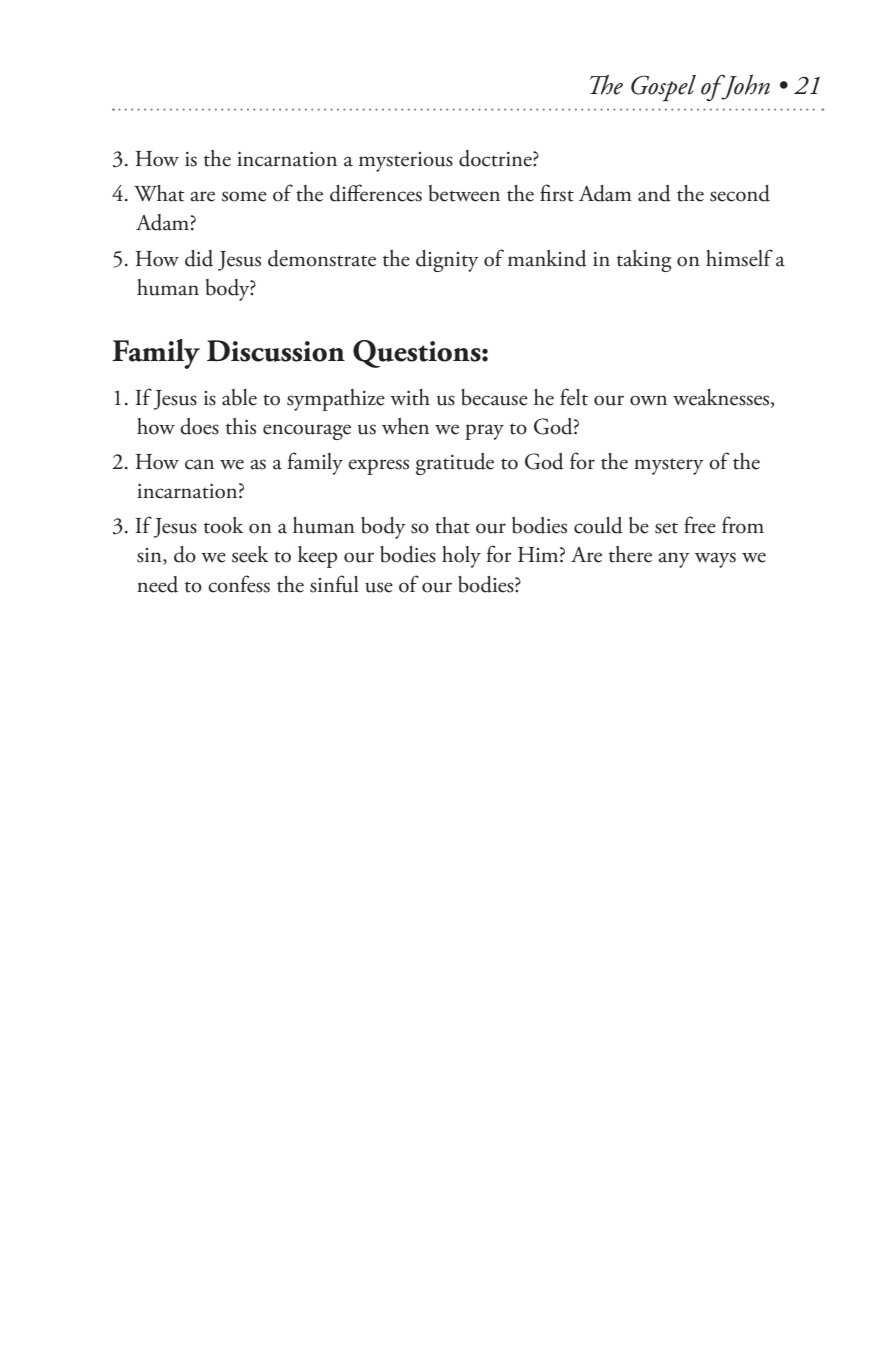 This screenshot has width=896, height=1345. What do you see at coordinates (669, 466) in the screenshot?
I see `mystery` at bounding box center [669, 466].
